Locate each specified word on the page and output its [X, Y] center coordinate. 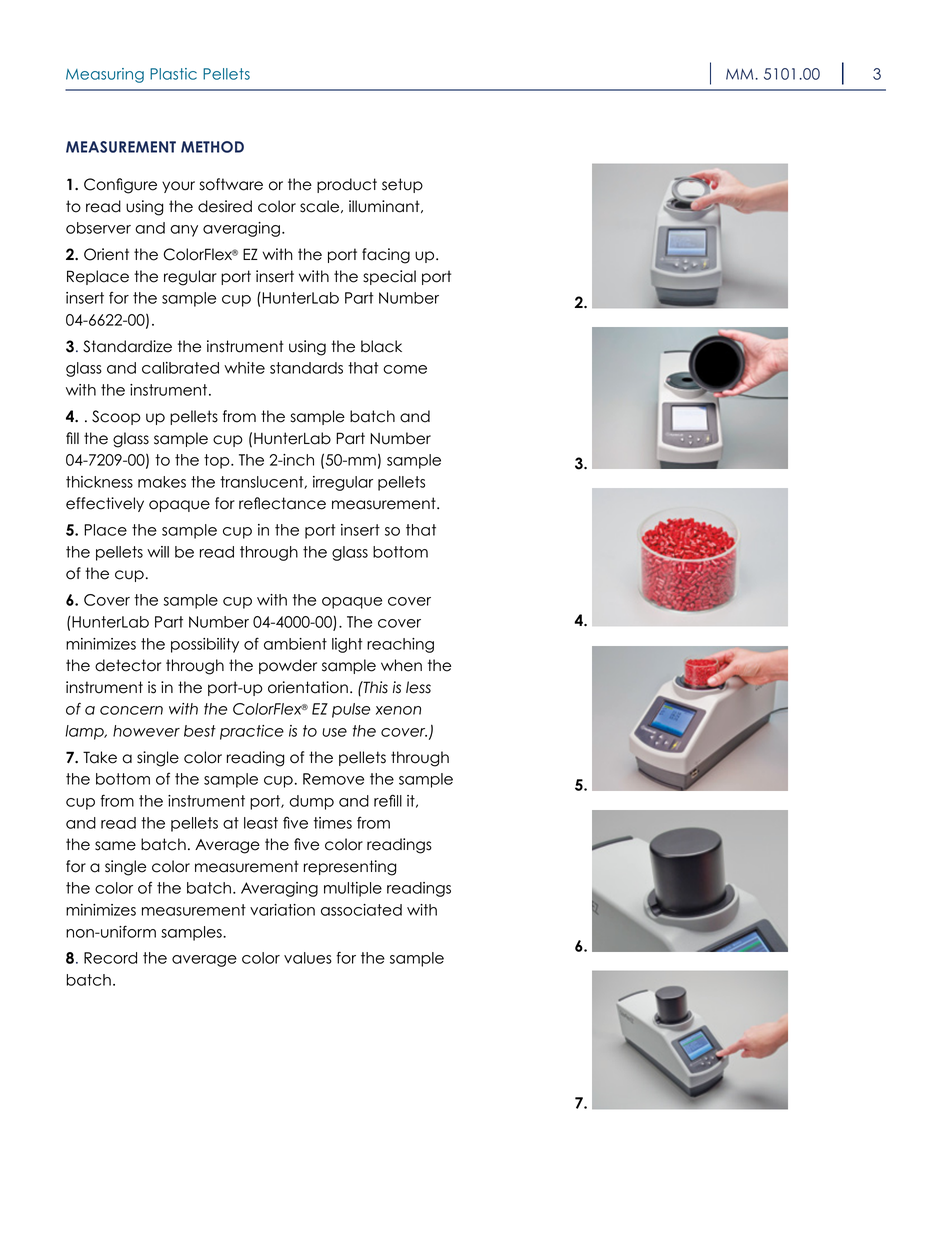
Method [212, 147]
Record [110, 958]
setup [402, 185]
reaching [400, 645]
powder [288, 666]
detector [128, 665]
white [244, 368]
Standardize [127, 346]
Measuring [105, 75]
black [381, 346]
